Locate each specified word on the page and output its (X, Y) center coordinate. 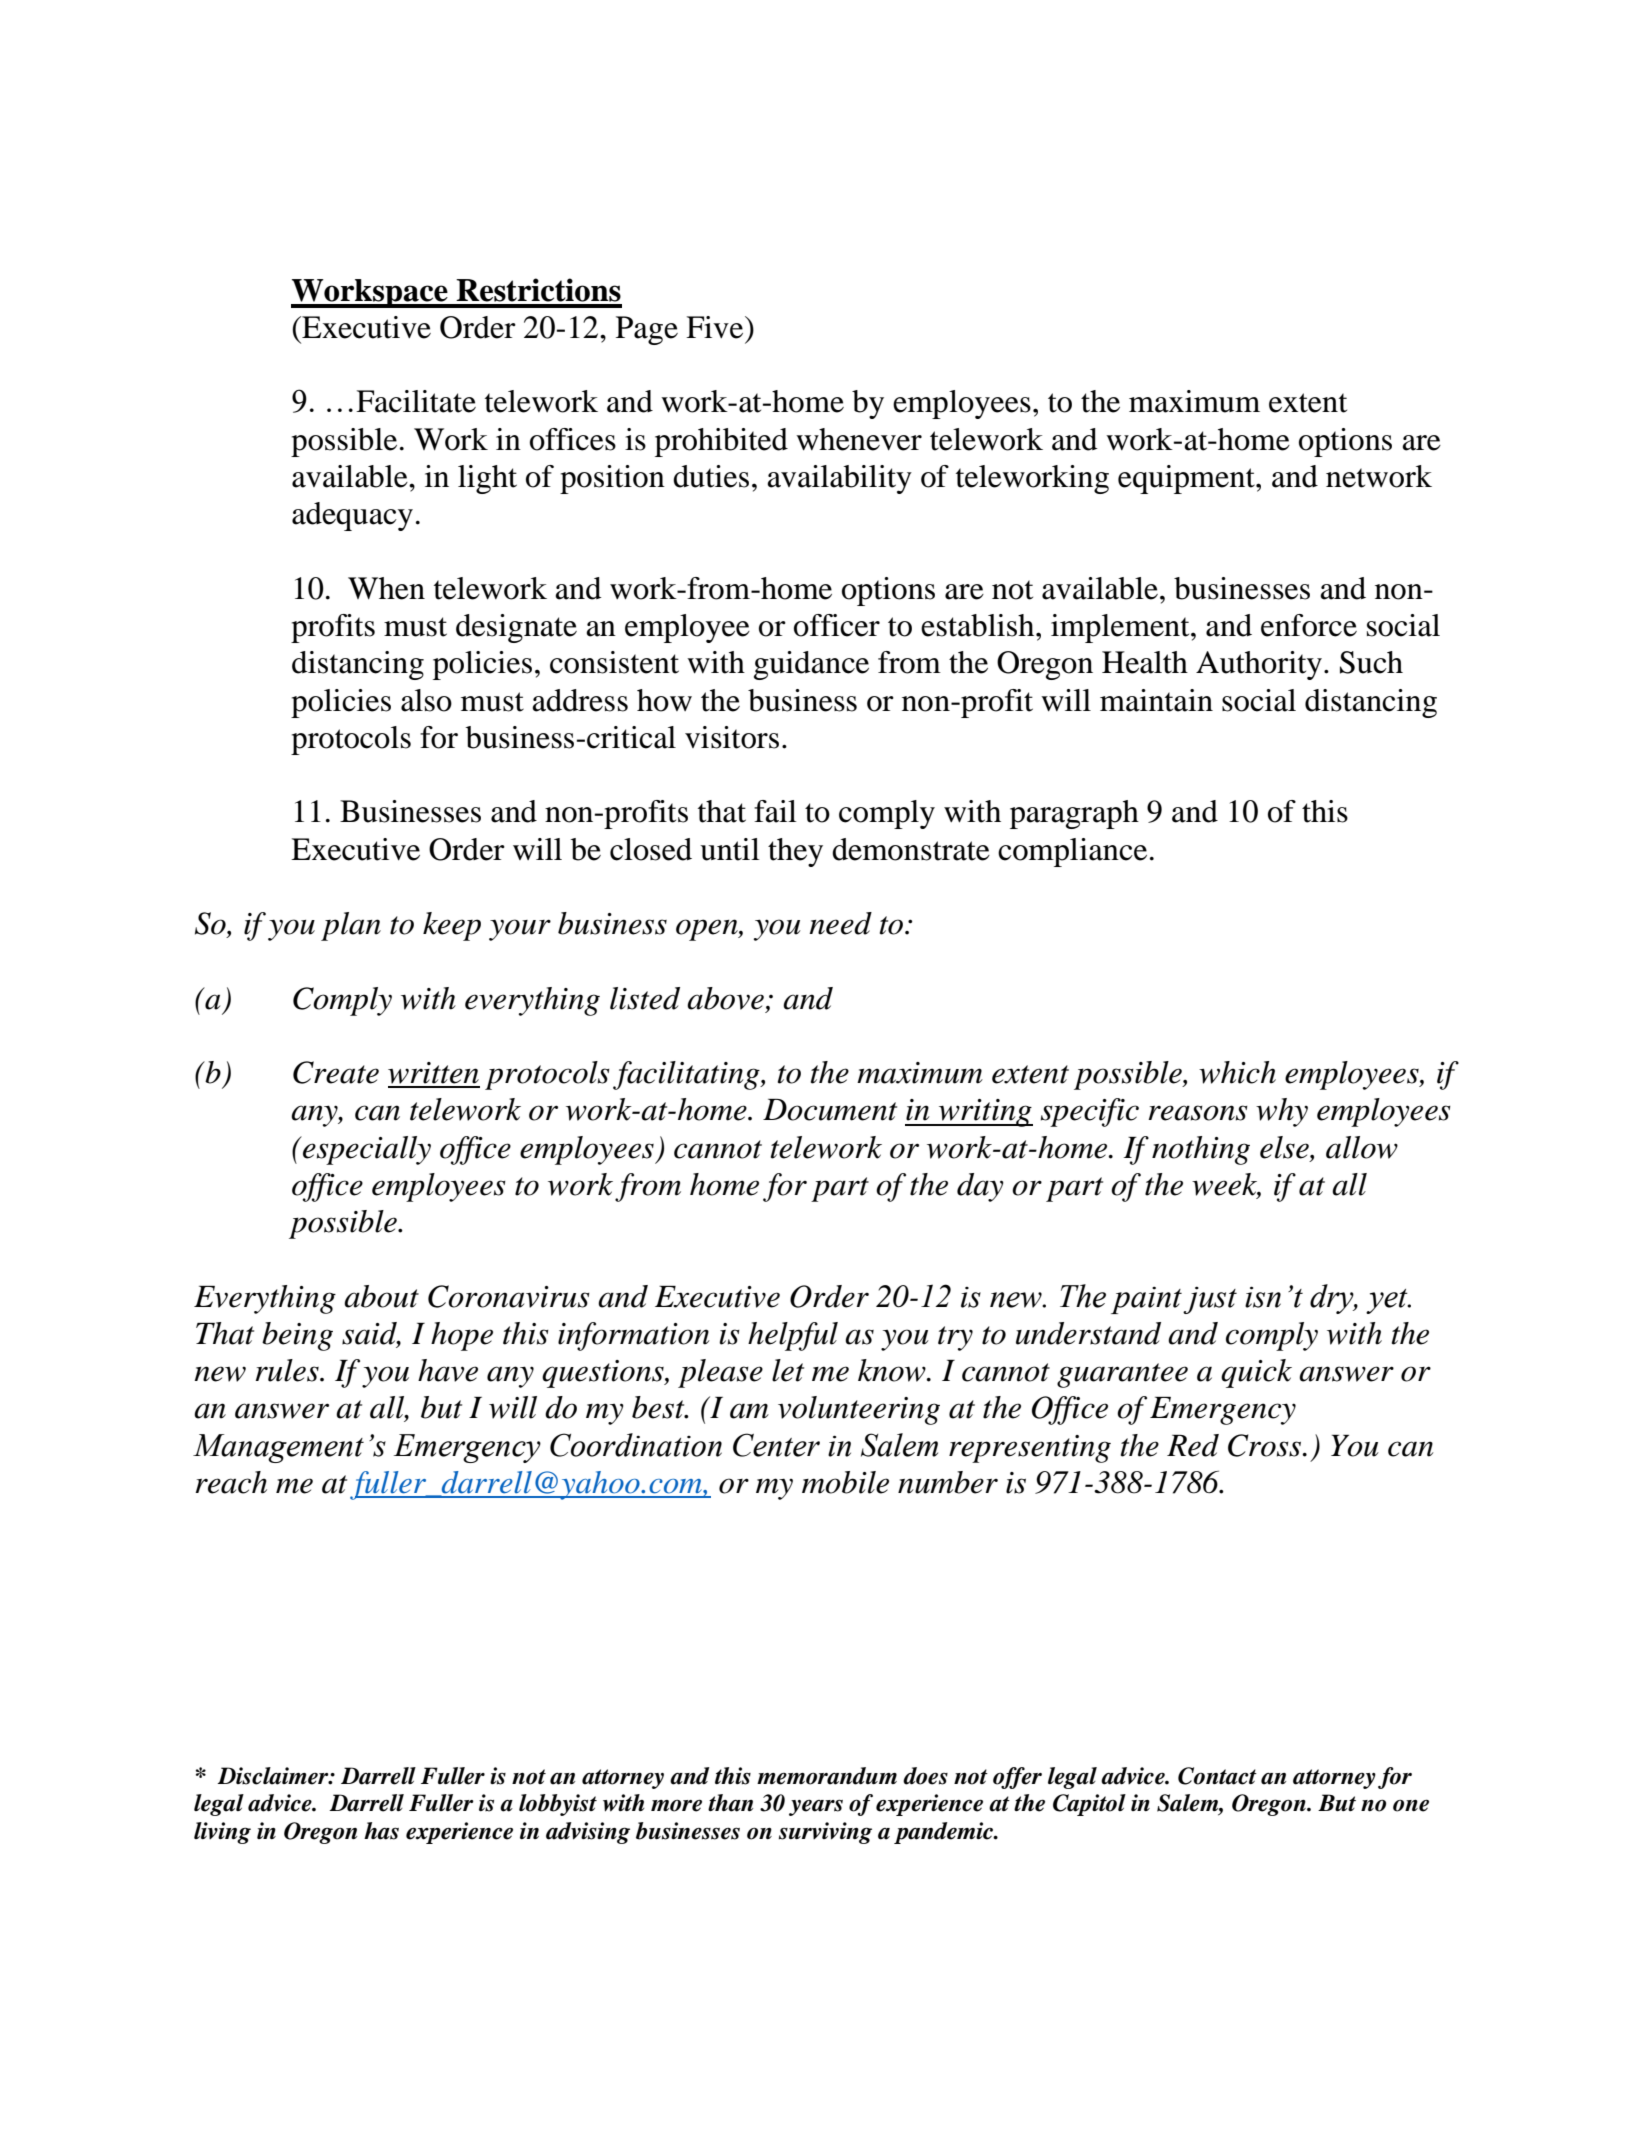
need (840, 923)
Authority (1259, 665)
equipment (1187, 479)
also (426, 700)
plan (351, 926)
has (381, 1831)
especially (366, 1150)
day (980, 1187)
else (1285, 1147)
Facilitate (416, 401)
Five (716, 327)
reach (231, 1482)
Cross (1266, 1445)
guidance (811, 665)
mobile (845, 1482)
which (1237, 1072)
